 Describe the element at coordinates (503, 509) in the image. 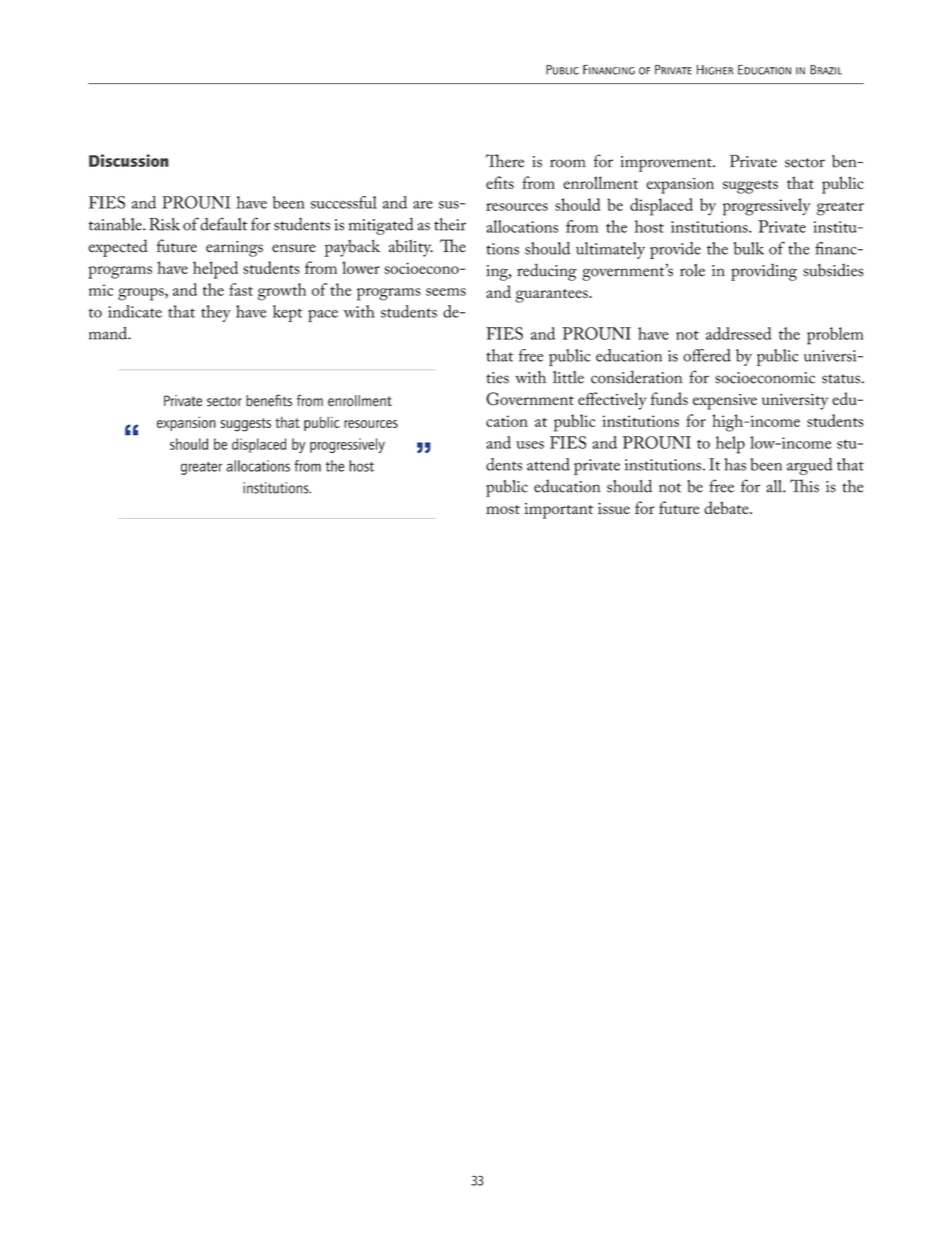

I see `most` at that location.
